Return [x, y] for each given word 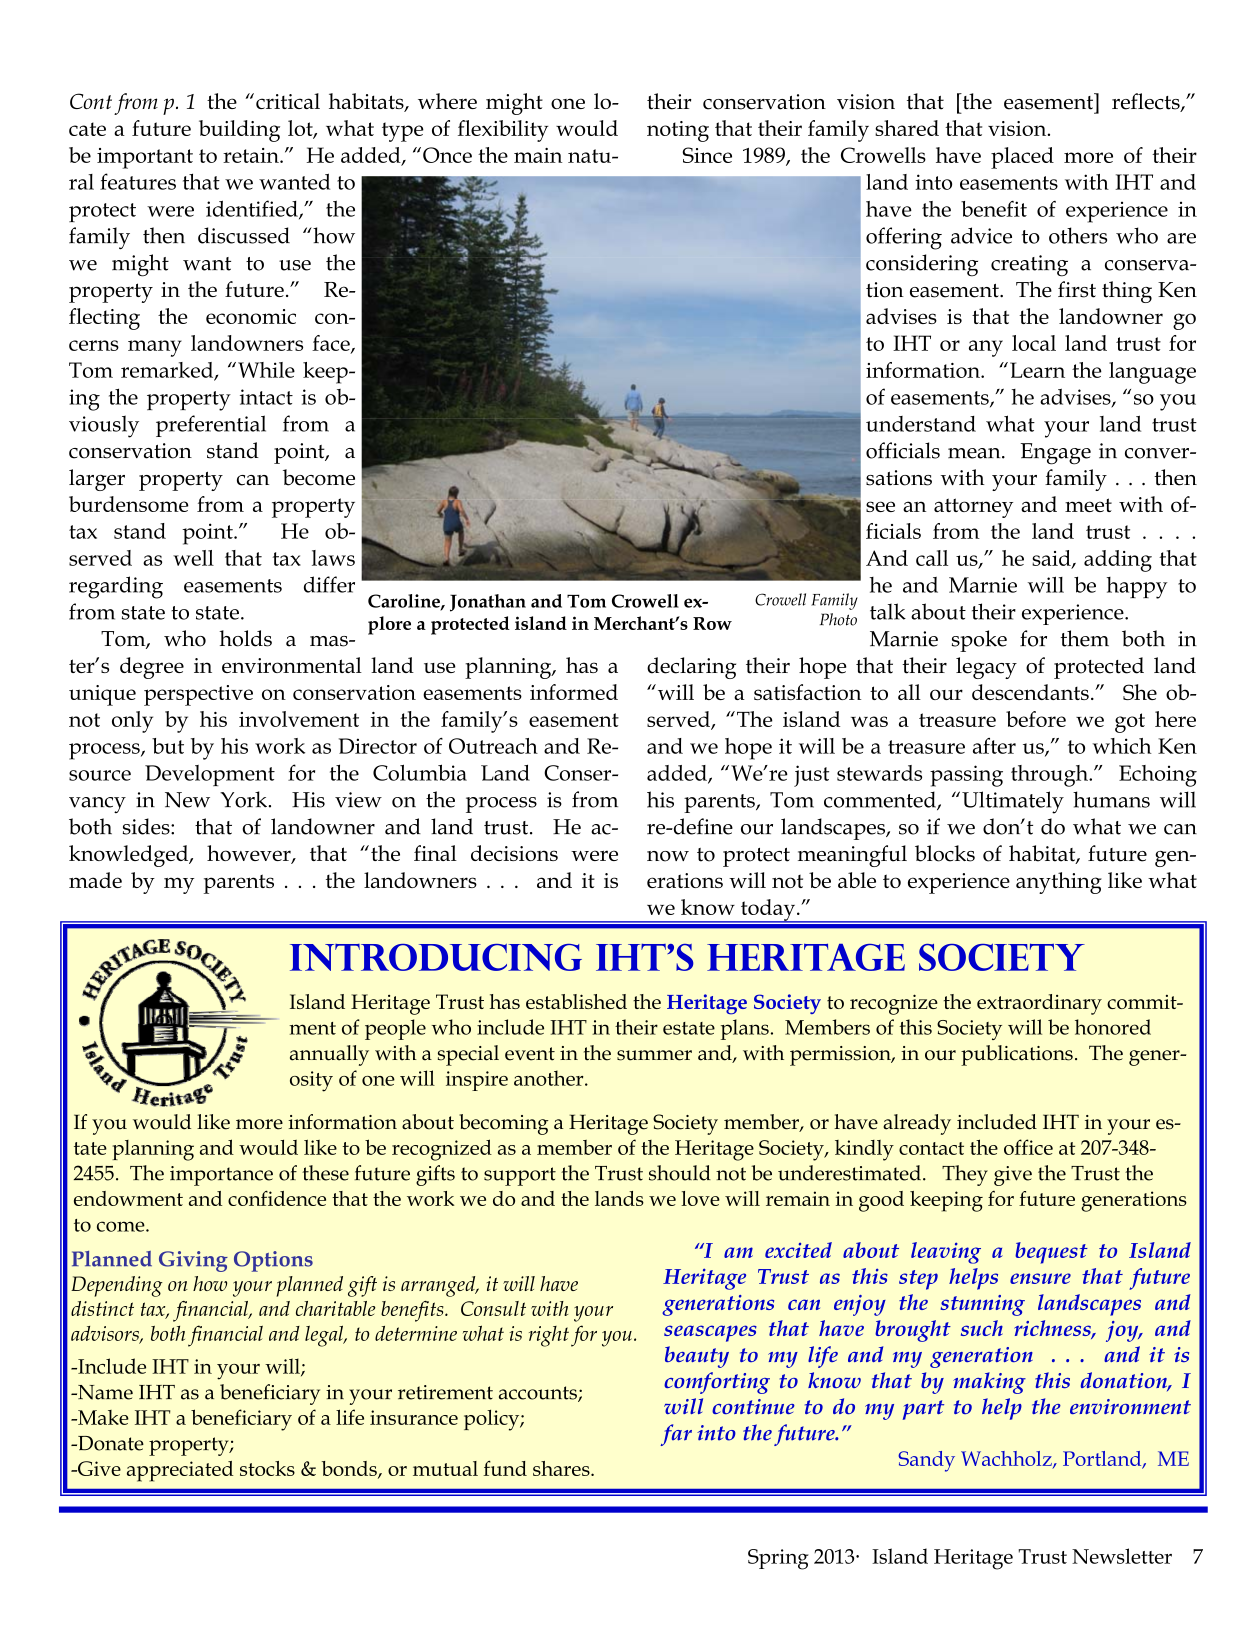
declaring [691, 668]
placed [1022, 158]
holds [245, 638]
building [239, 131]
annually [329, 1055]
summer [654, 1055]
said [1052, 559]
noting [678, 131]
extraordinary [1039, 1004]
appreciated [180, 1471]
